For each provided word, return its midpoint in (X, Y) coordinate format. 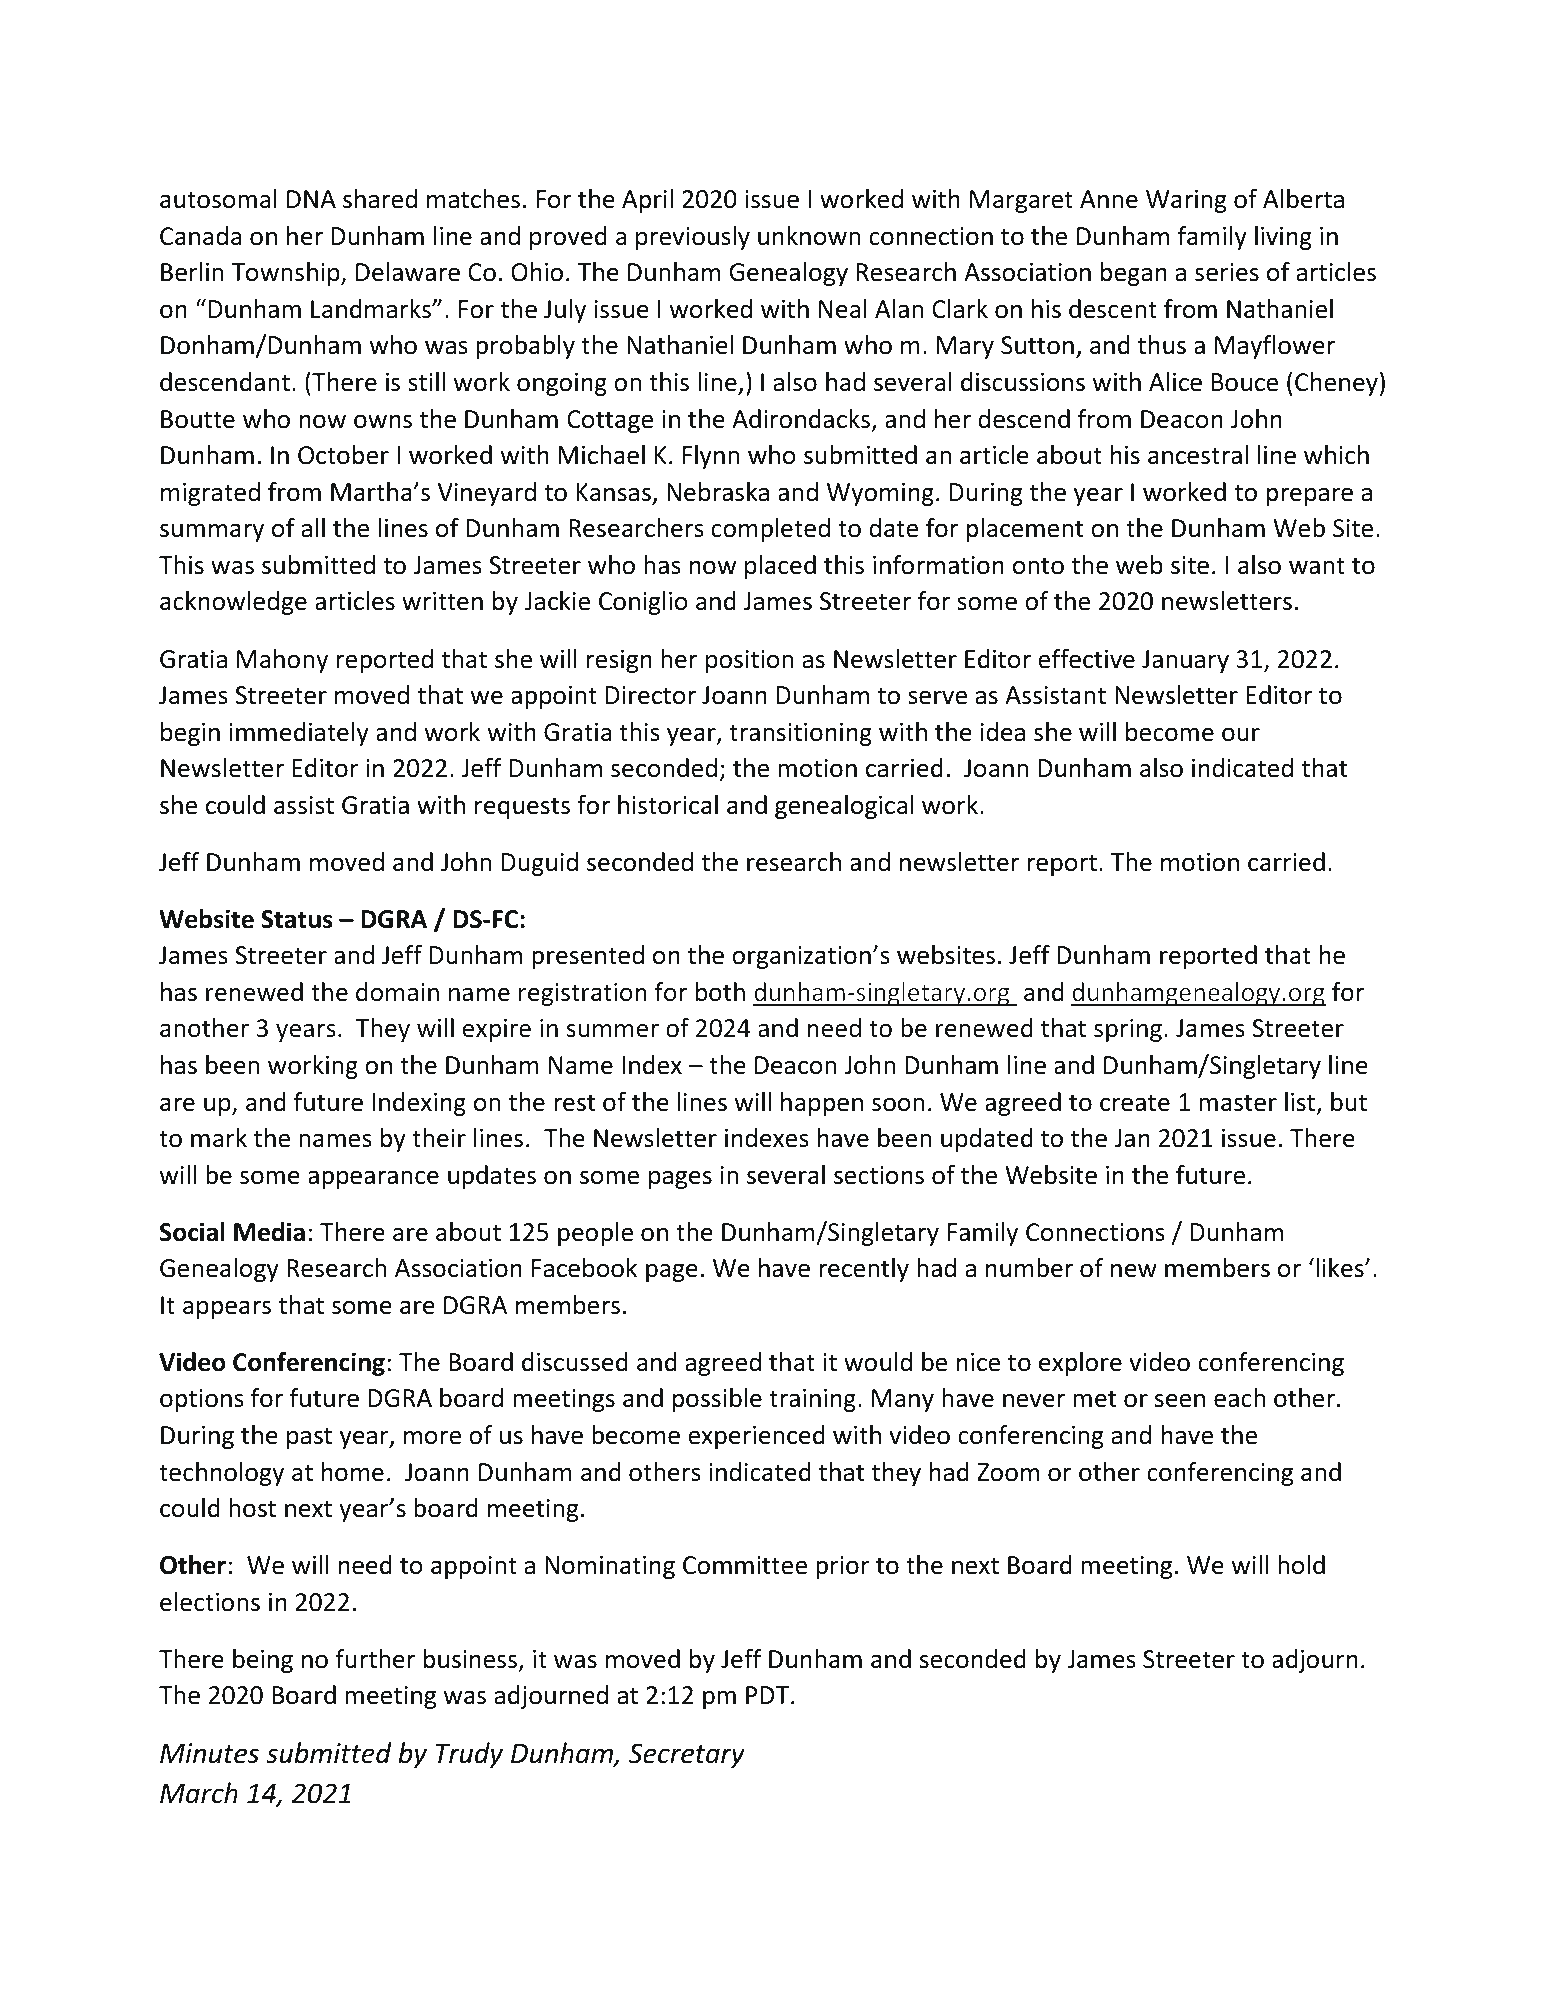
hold (1301, 1565)
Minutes (209, 1753)
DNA (311, 199)
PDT (769, 1695)
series (1227, 272)
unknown (809, 236)
